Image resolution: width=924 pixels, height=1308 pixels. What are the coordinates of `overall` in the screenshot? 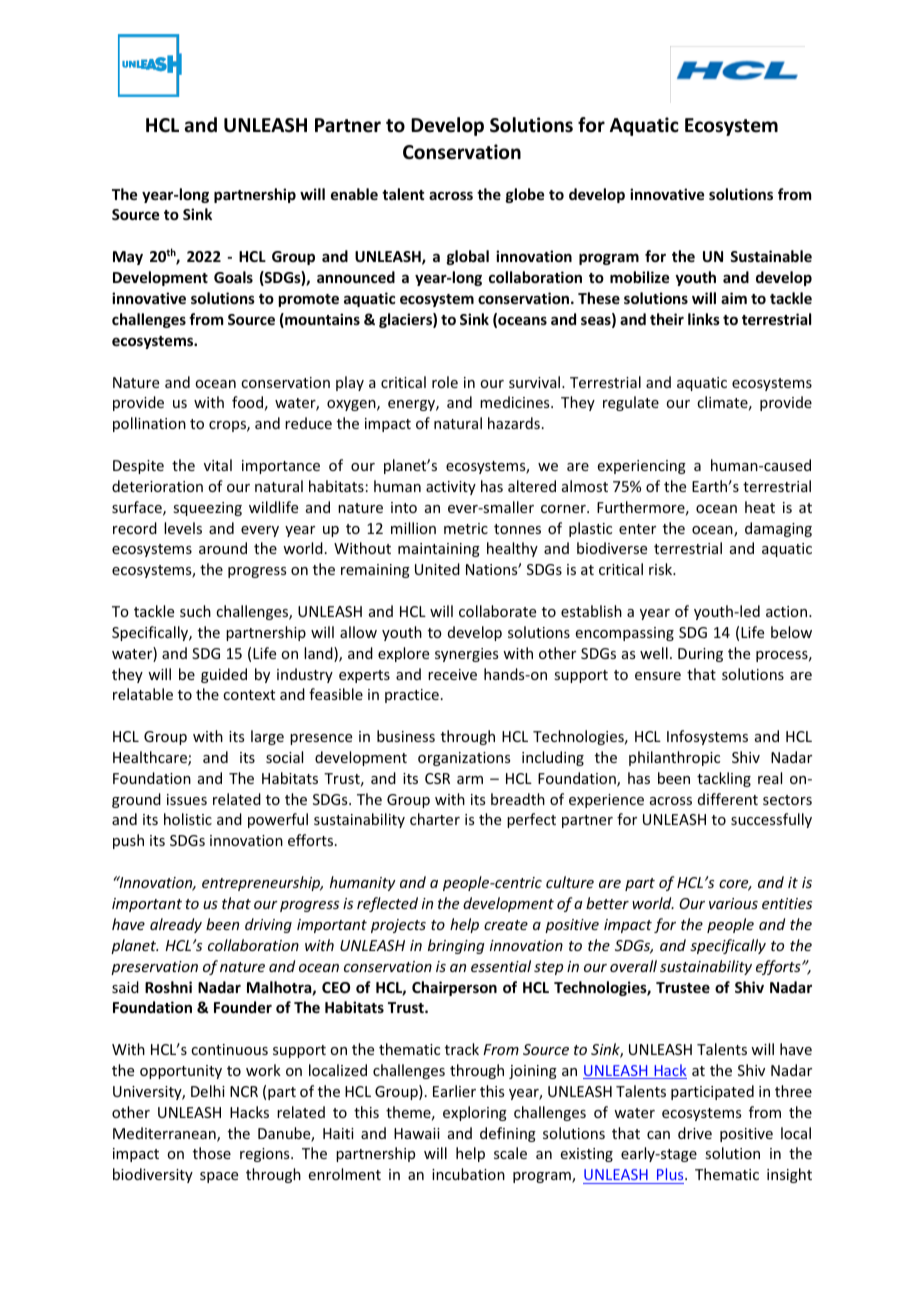 It's located at (633, 966).
